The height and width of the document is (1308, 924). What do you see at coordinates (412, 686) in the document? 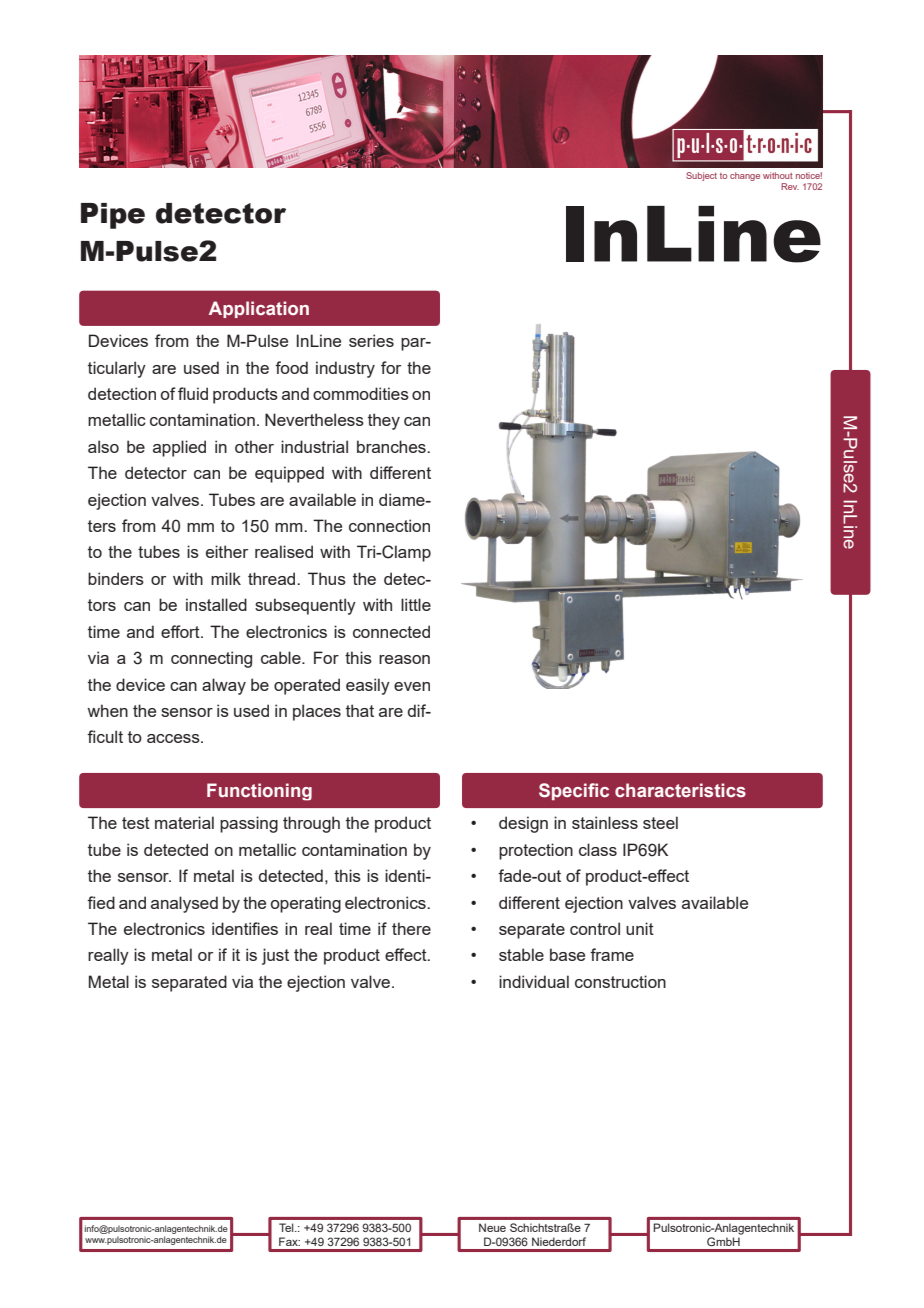
I see `even` at bounding box center [412, 686].
